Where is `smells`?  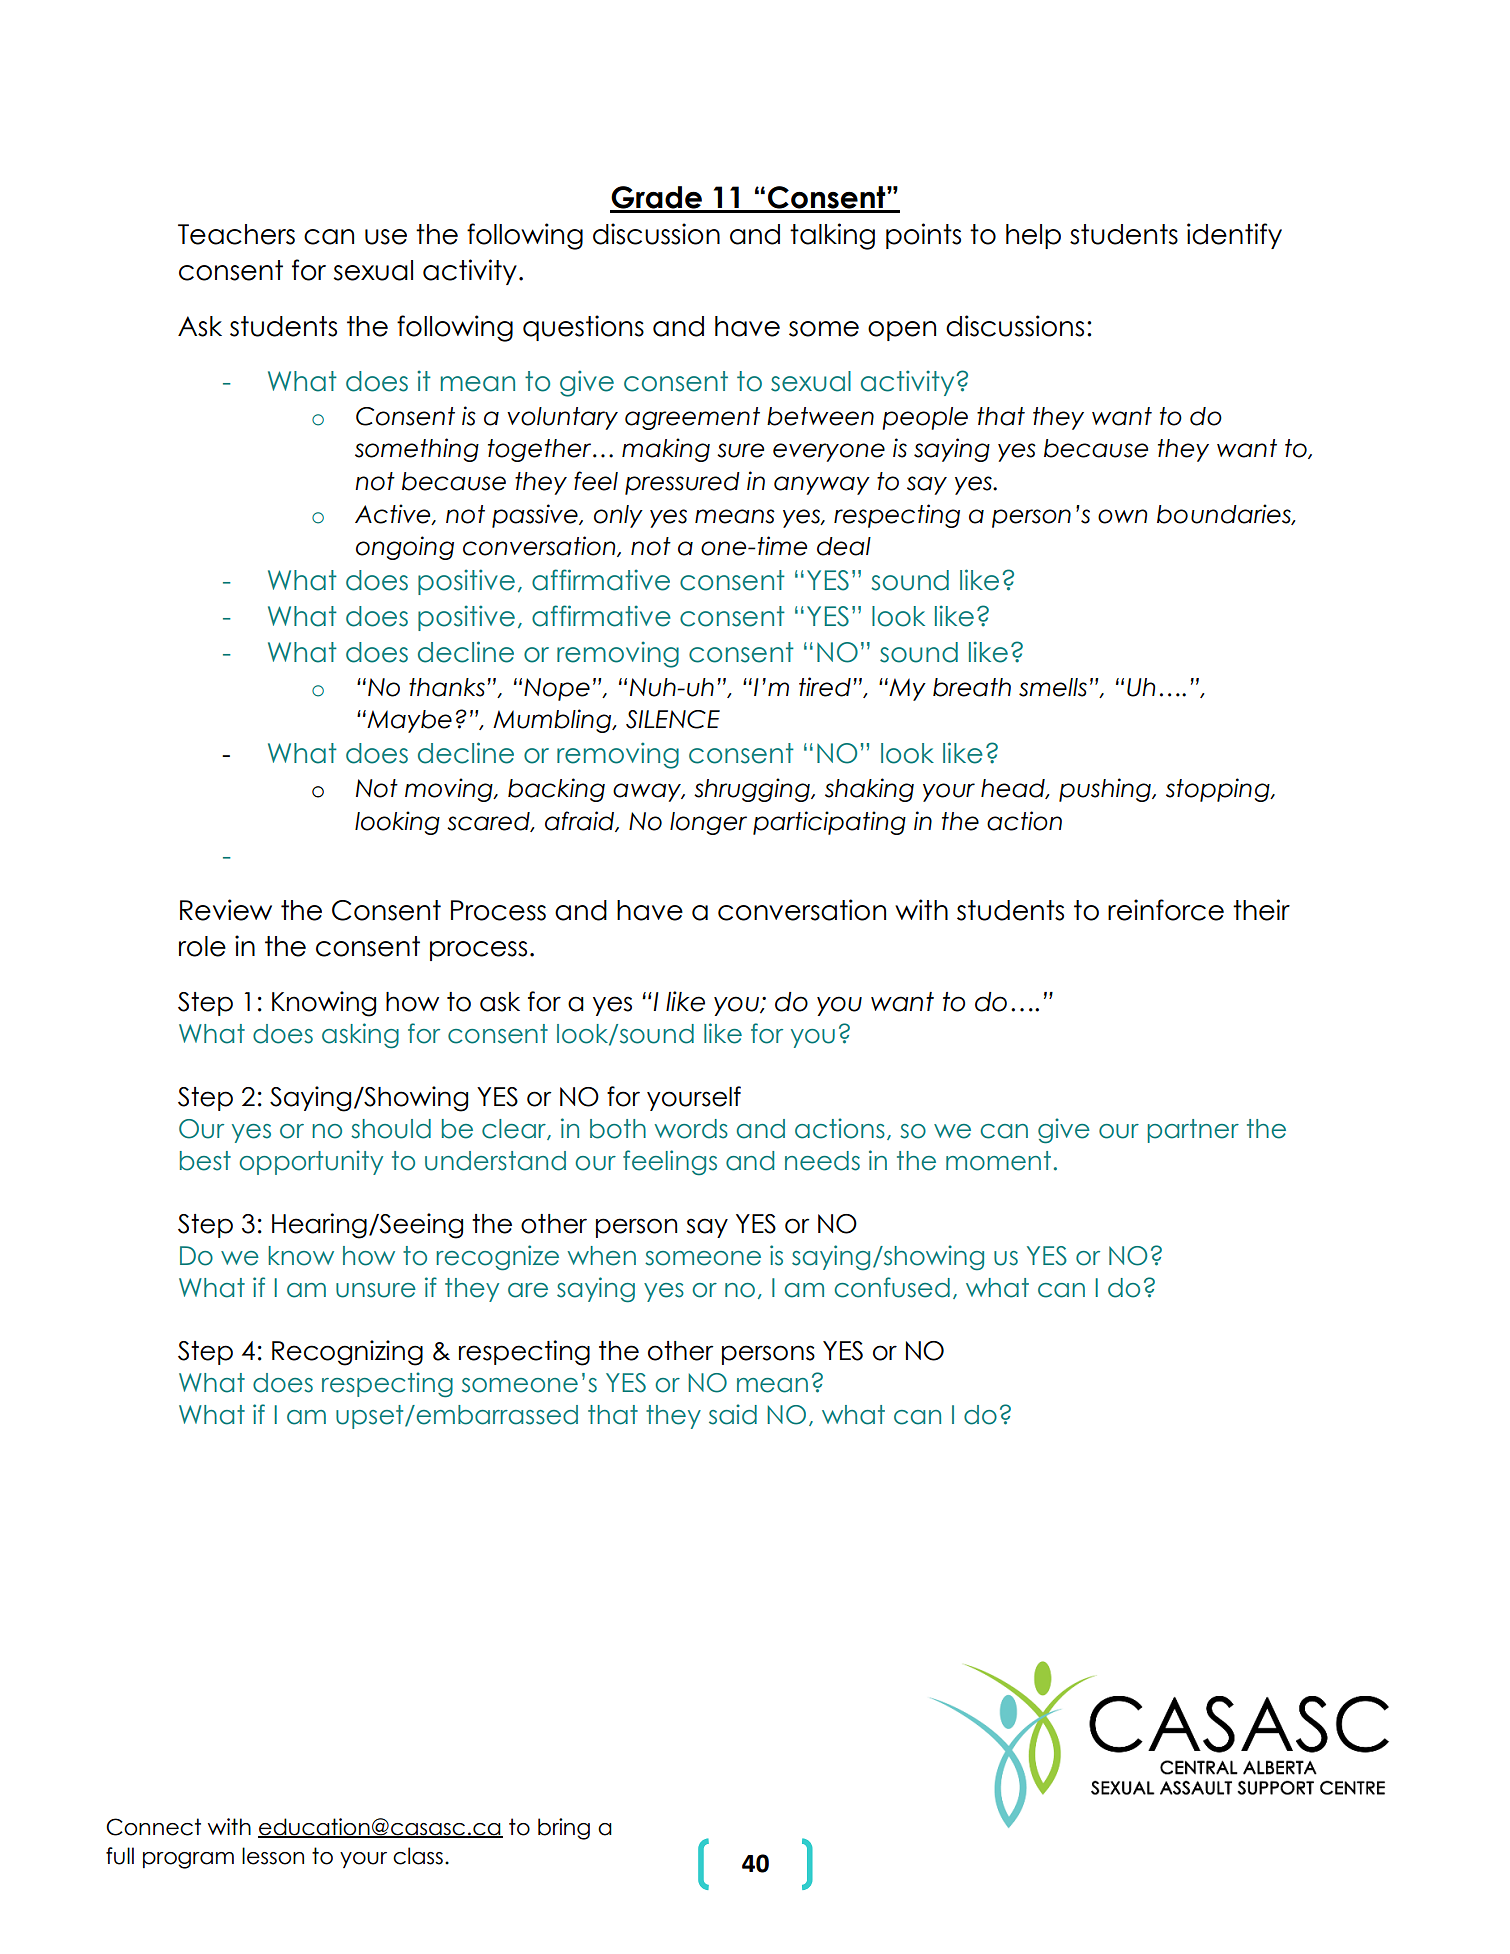 smells is located at coordinates (1053, 687).
